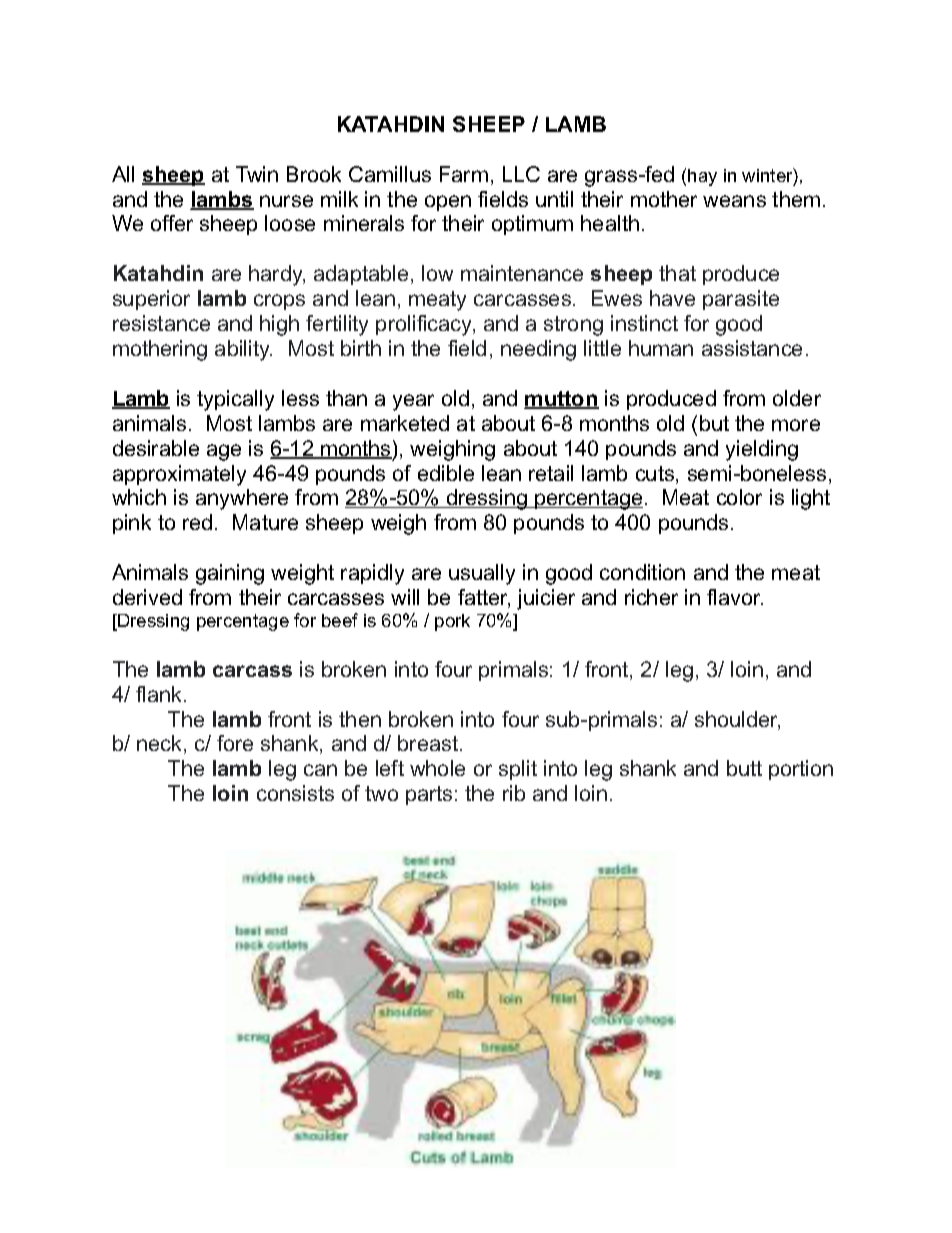  What do you see at coordinates (257, 174) in the screenshot?
I see `Twin` at bounding box center [257, 174].
